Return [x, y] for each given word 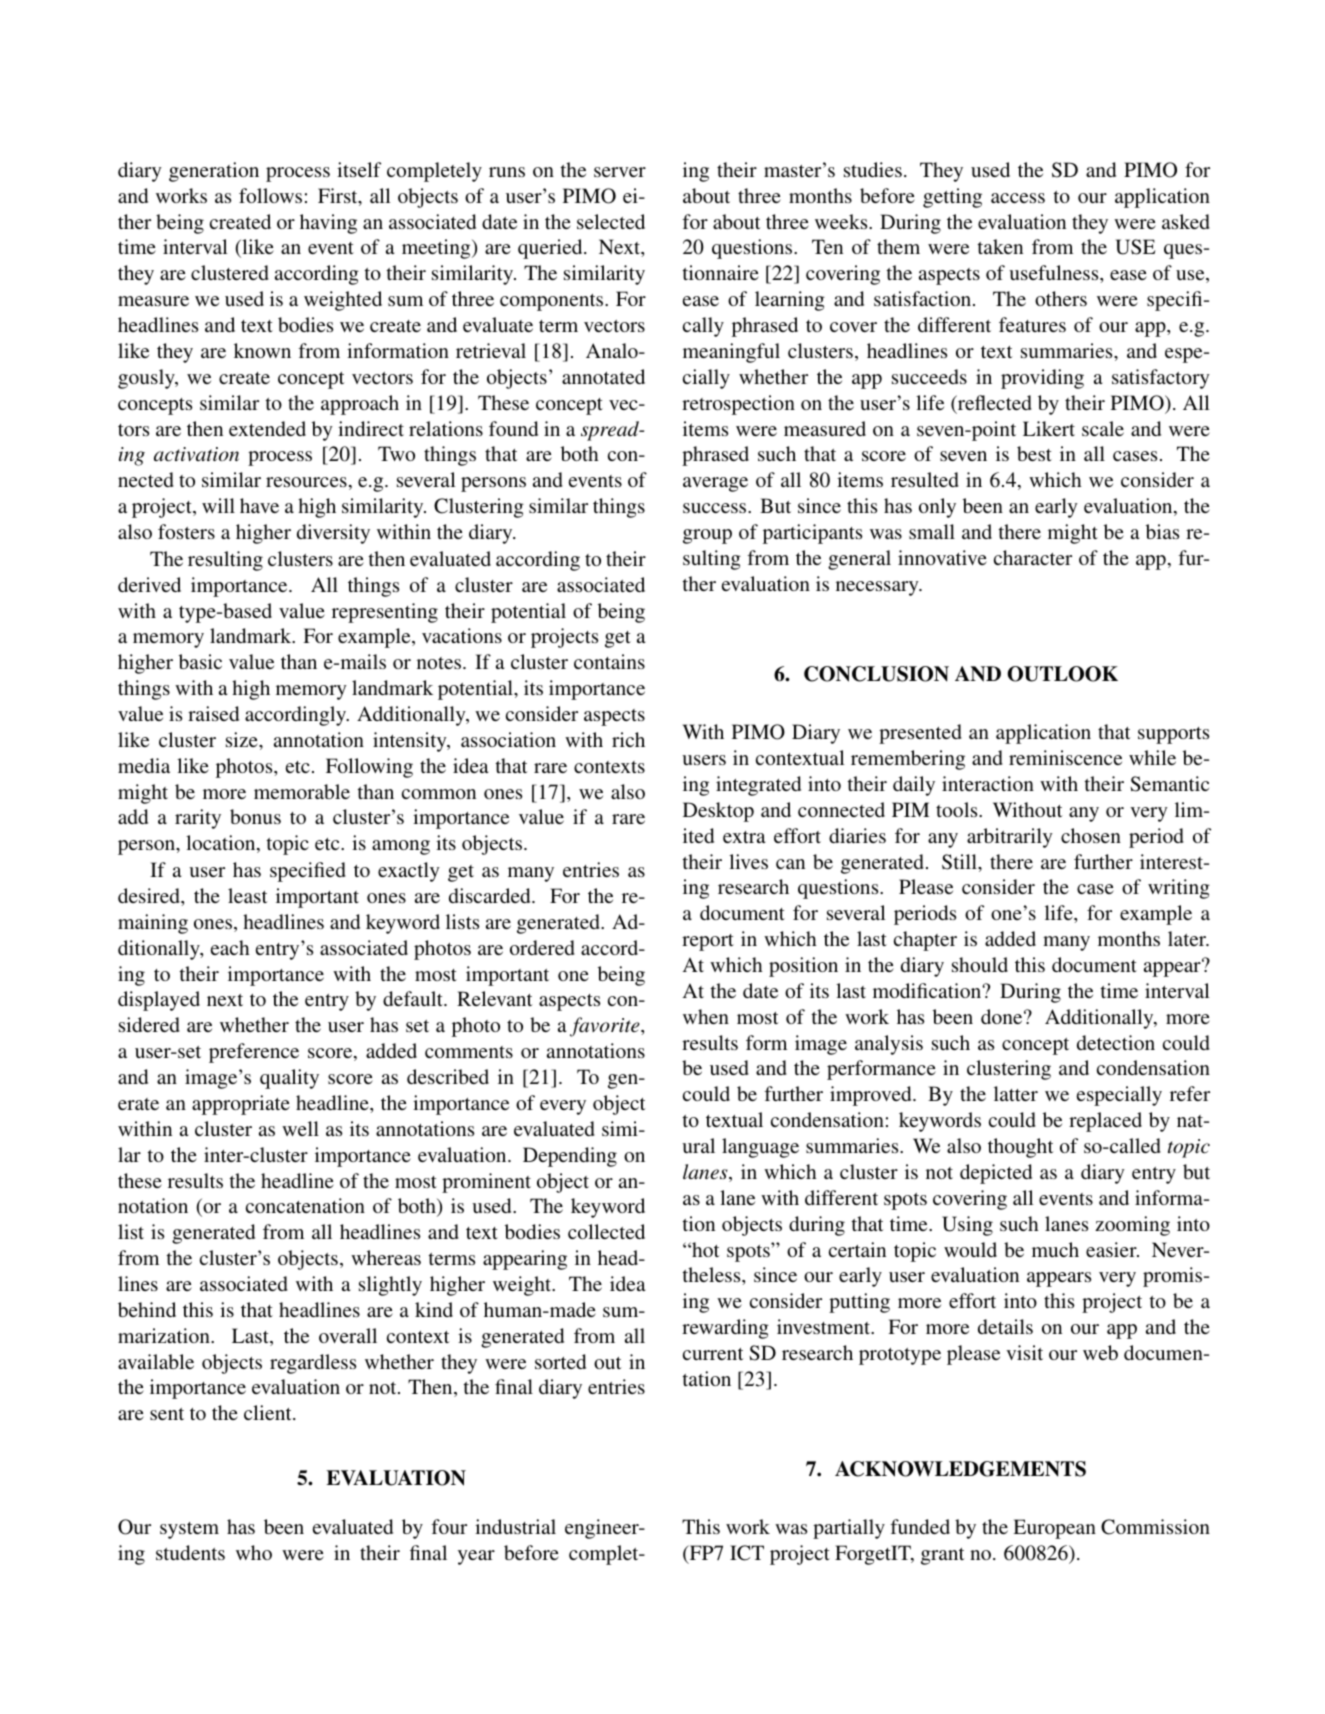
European [1054, 1529]
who [254, 1552]
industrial [515, 1526]
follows [270, 195]
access [1018, 198]
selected [611, 221]
